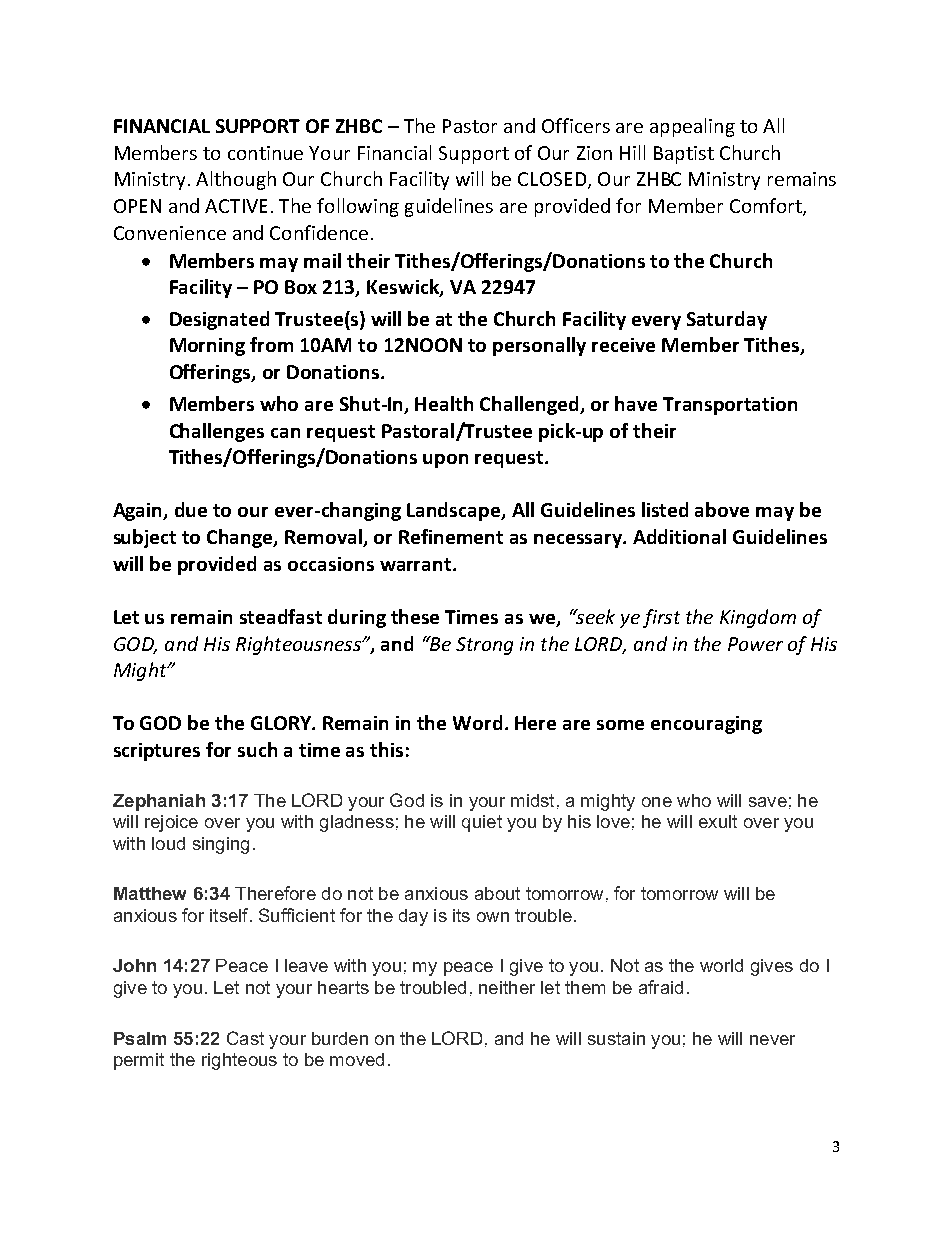  Describe the element at coordinates (552, 179) in the screenshot. I see `CLOSED` at that location.
